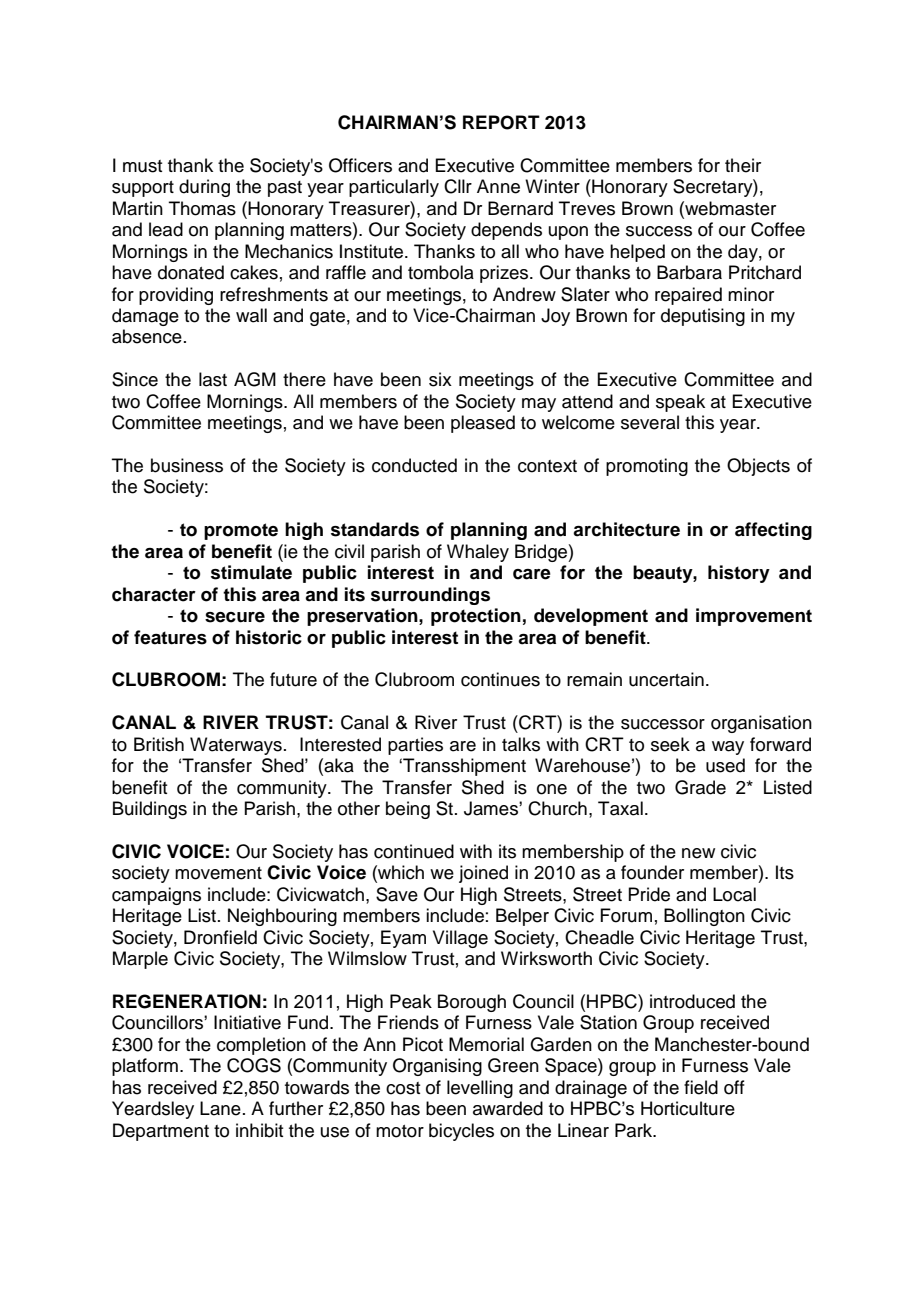  What do you see at coordinates (220, 1108) in the screenshot?
I see `Lane` at bounding box center [220, 1108].
